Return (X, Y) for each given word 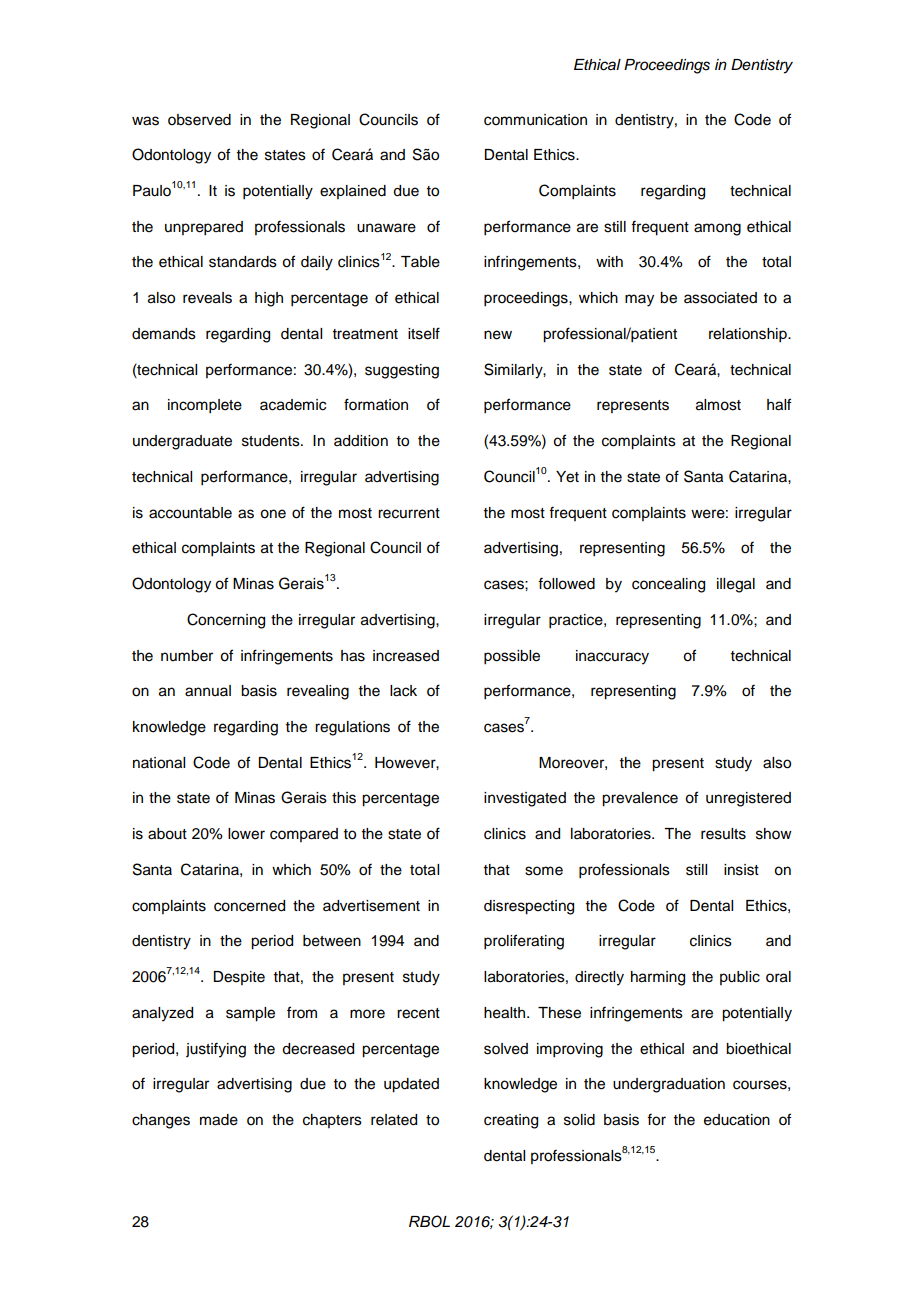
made (219, 1120)
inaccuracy (612, 657)
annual (208, 691)
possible (512, 657)
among (717, 229)
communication (535, 120)
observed (199, 120)
